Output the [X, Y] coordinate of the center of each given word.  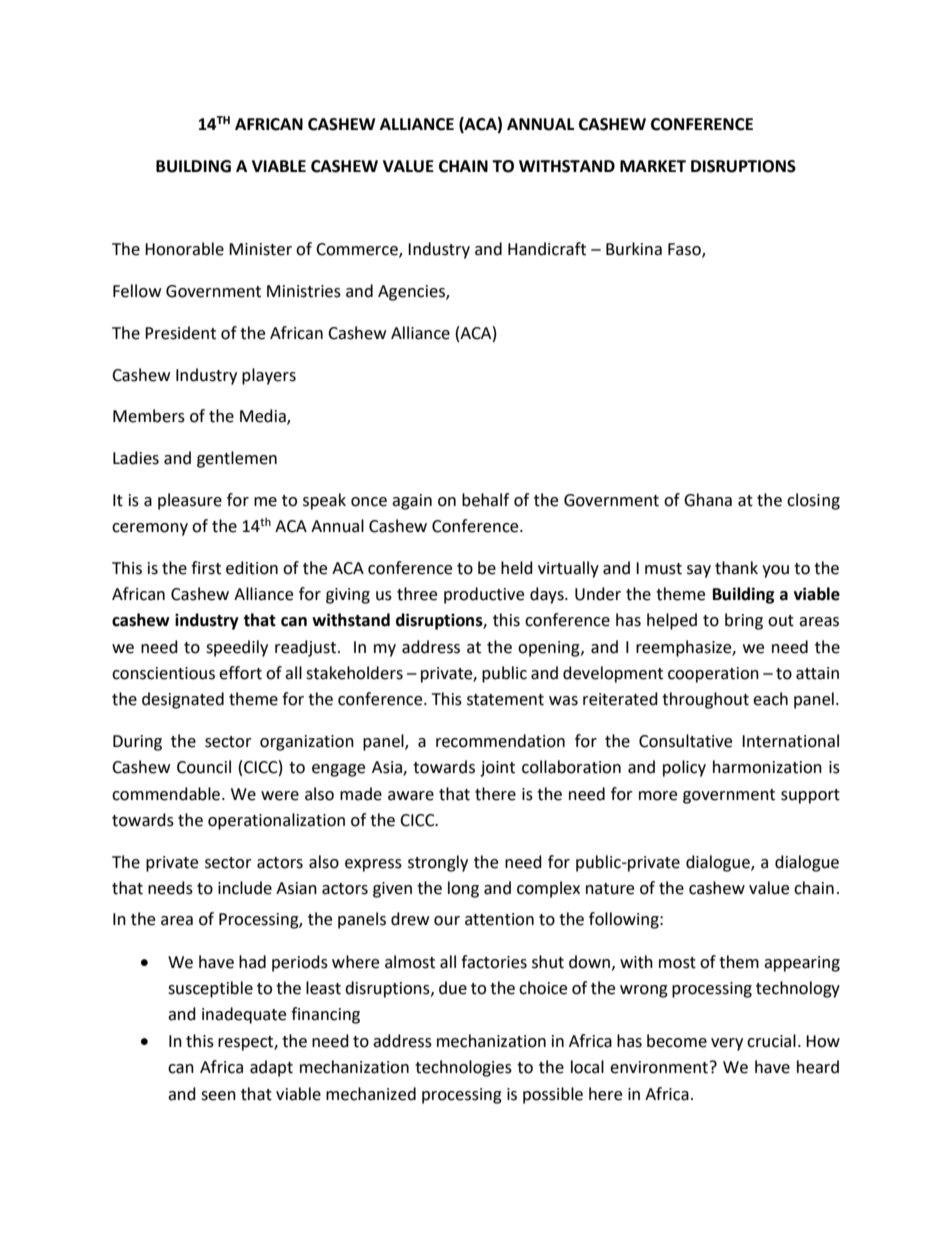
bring [744, 621]
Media [264, 417]
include [245, 888]
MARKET [653, 166]
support [810, 796]
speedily [237, 648]
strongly [438, 863]
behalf [485, 500]
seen [218, 1096]
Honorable [184, 249]
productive [484, 595]
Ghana [708, 500]
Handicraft [547, 249]
